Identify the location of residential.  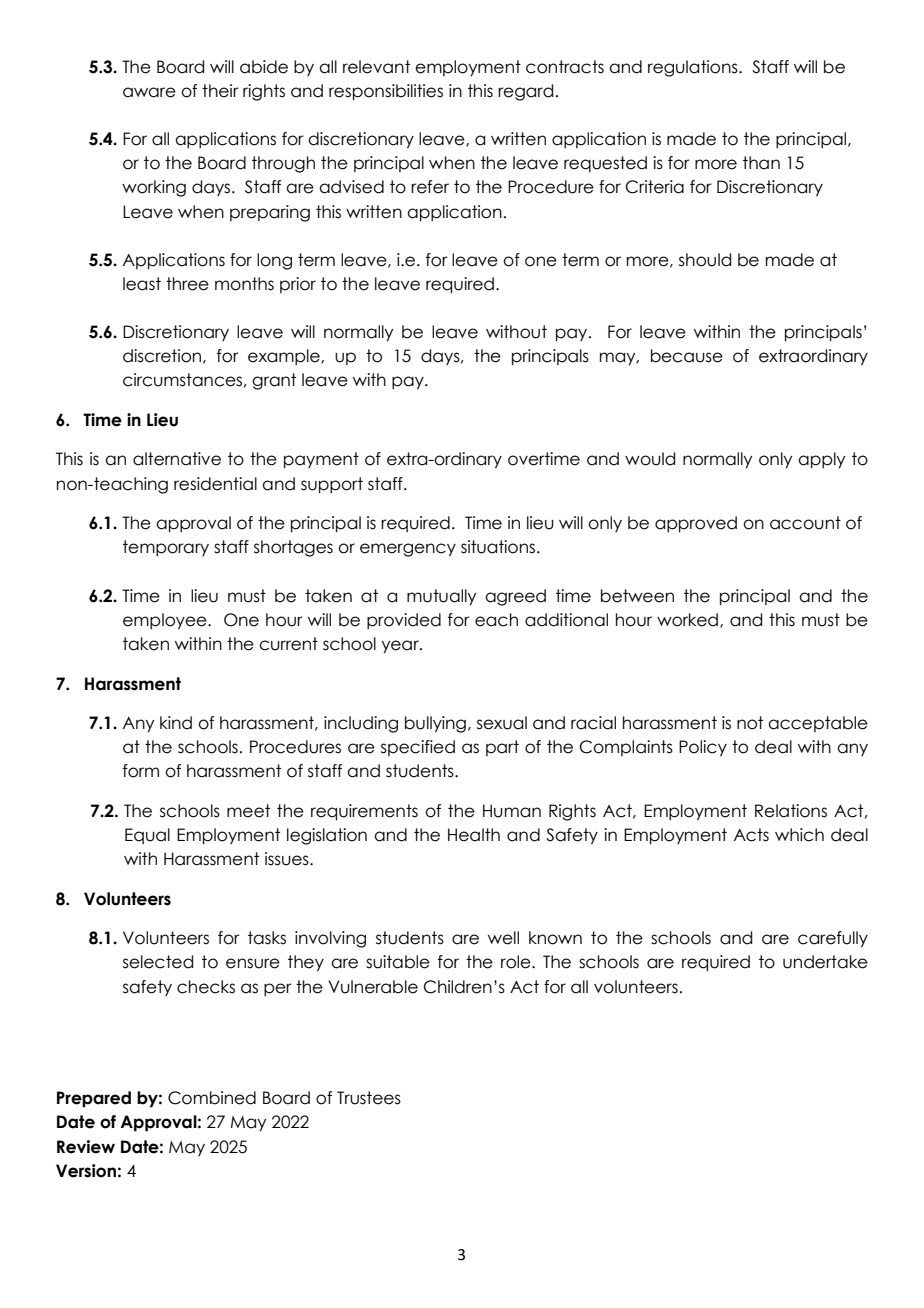
(215, 484).
